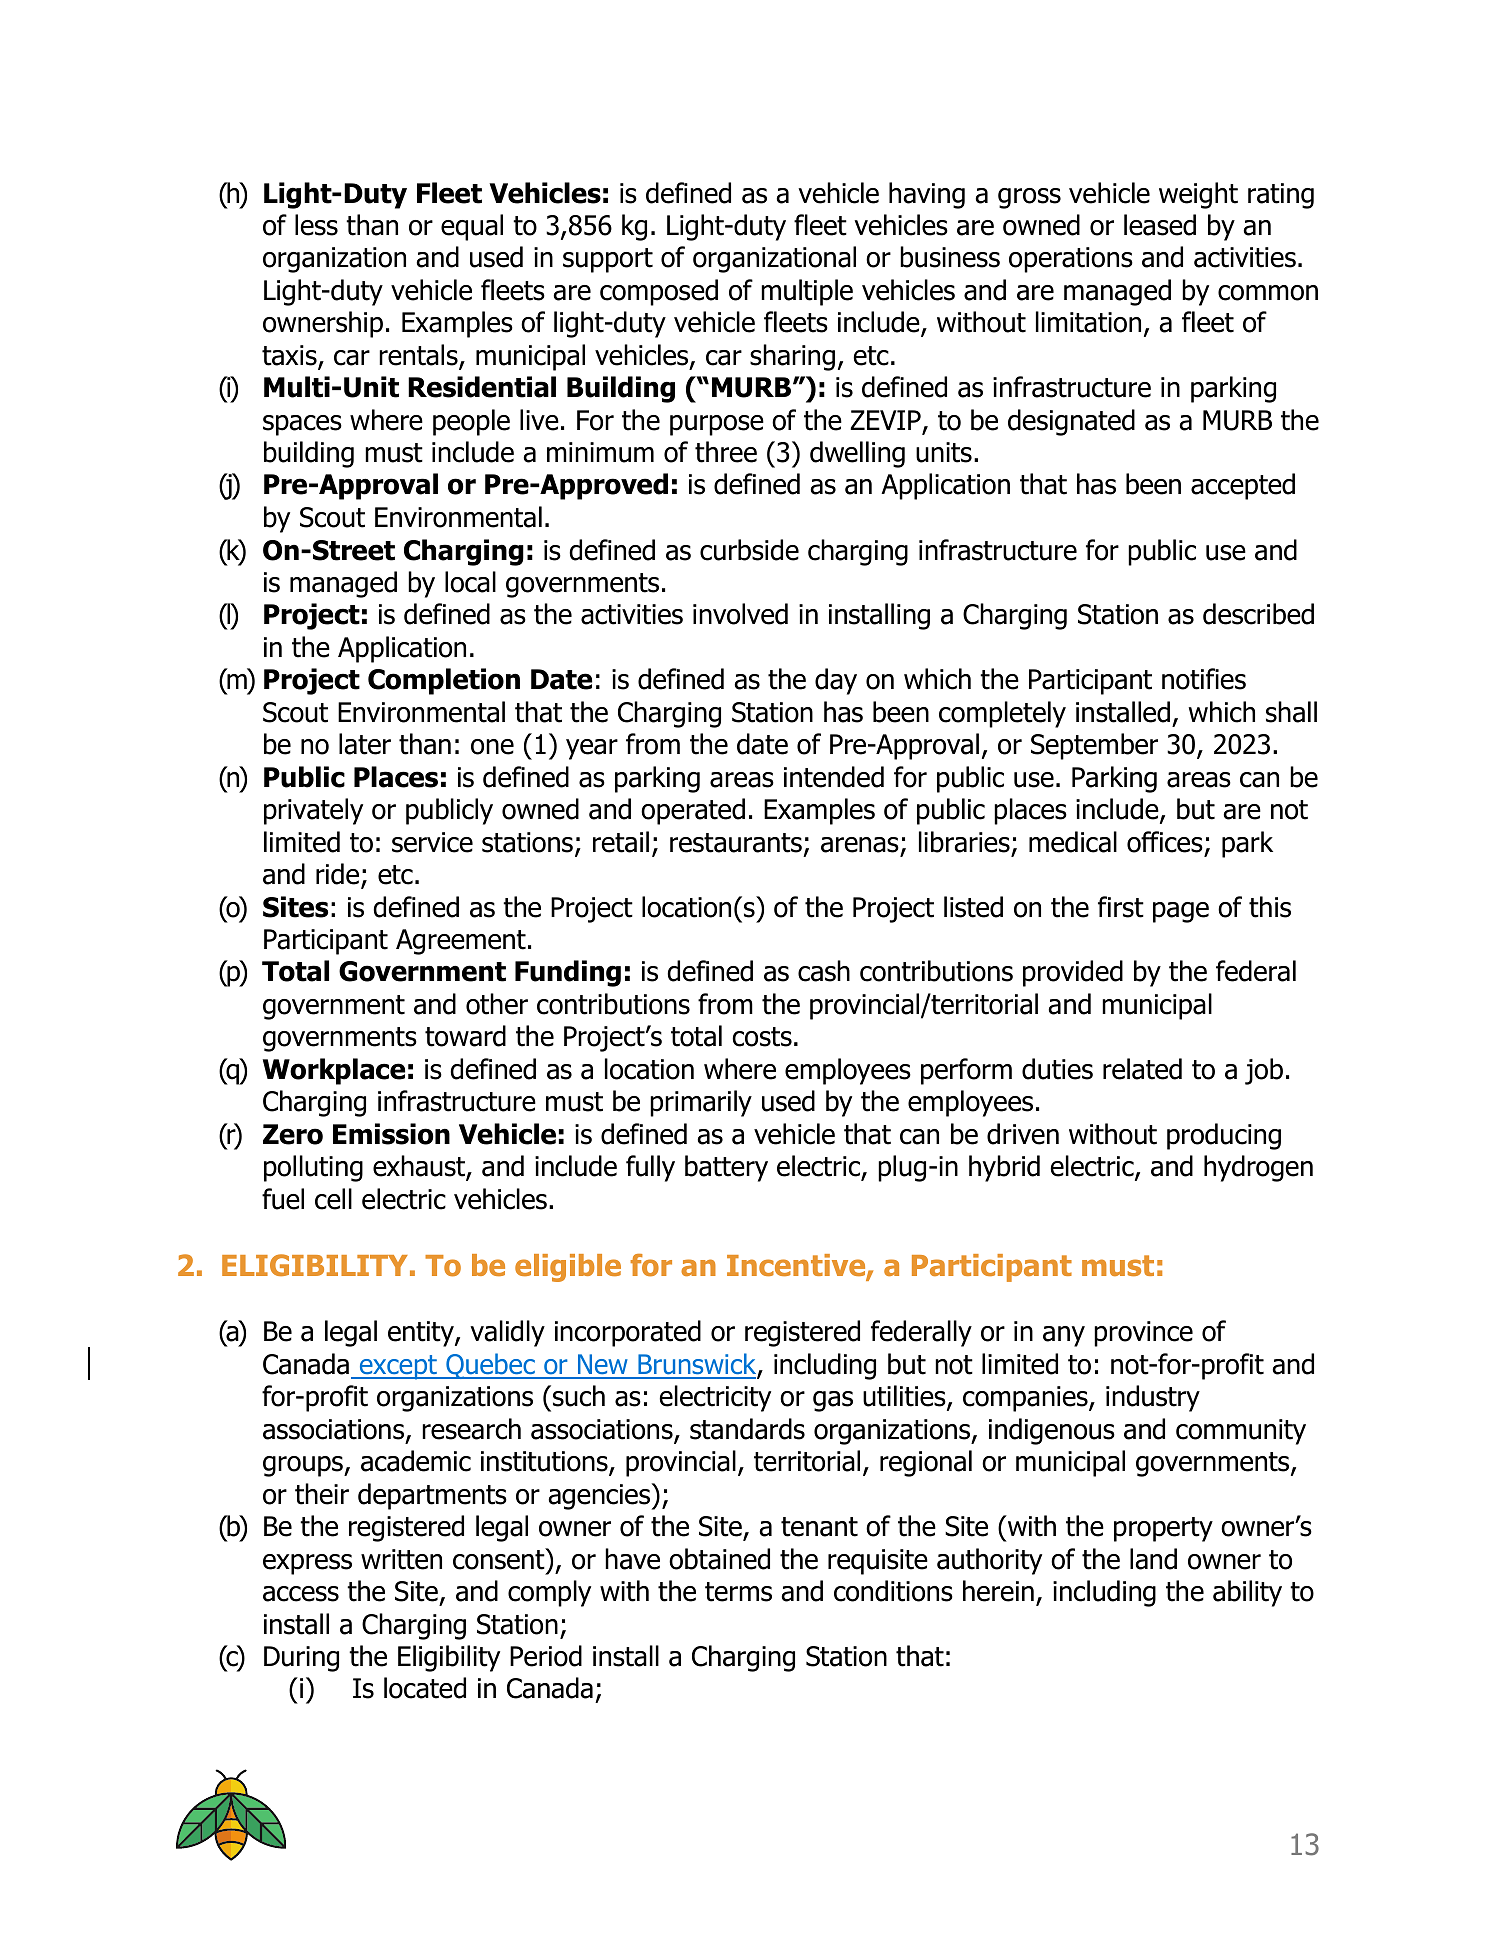 Image resolution: width=1496 pixels, height=1936 pixels. I want to click on day, so click(836, 681).
